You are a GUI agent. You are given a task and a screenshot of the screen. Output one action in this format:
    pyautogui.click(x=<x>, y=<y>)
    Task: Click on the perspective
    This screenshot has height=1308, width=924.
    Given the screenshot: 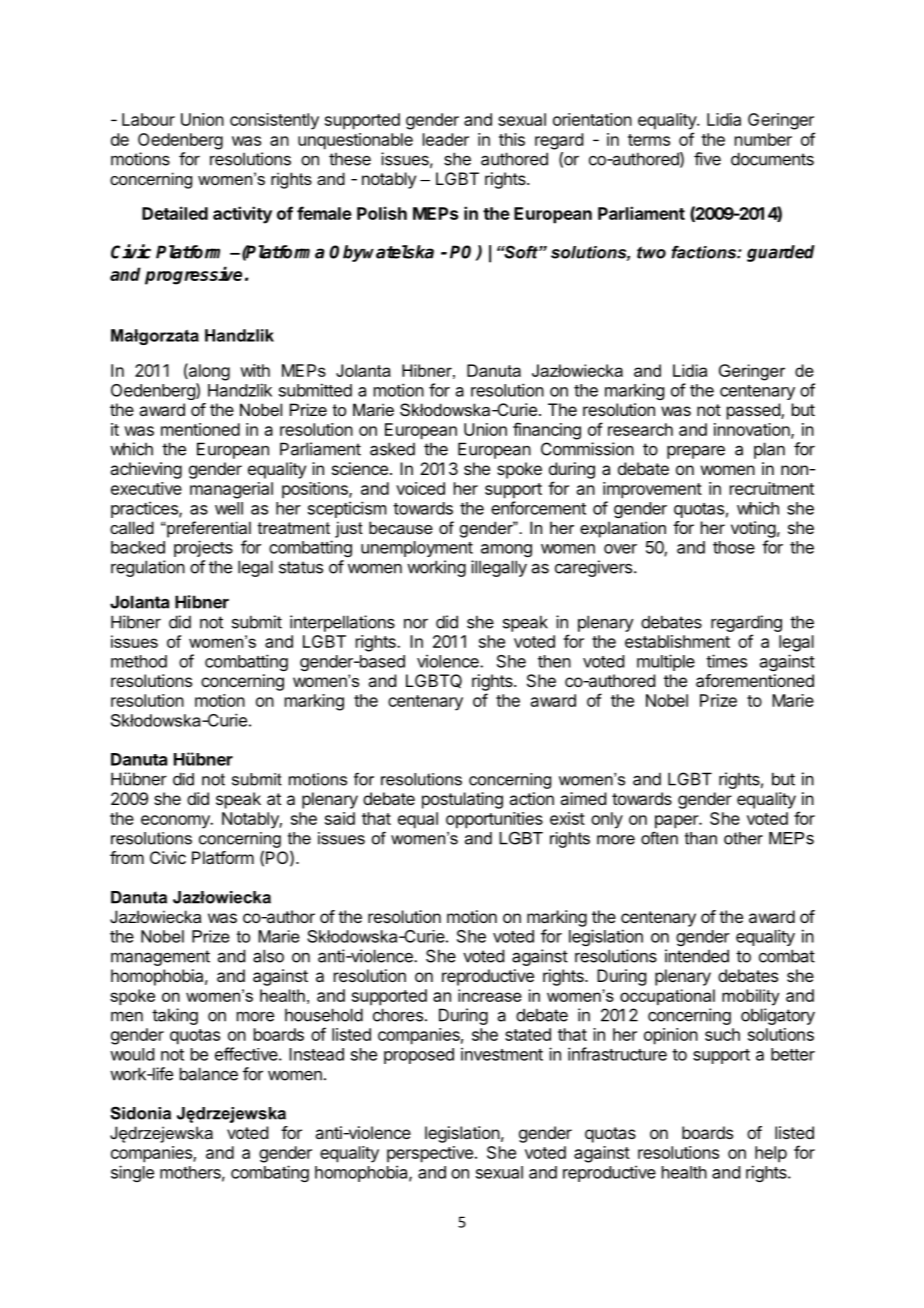 What is the action you would take?
    pyautogui.click(x=430, y=1154)
